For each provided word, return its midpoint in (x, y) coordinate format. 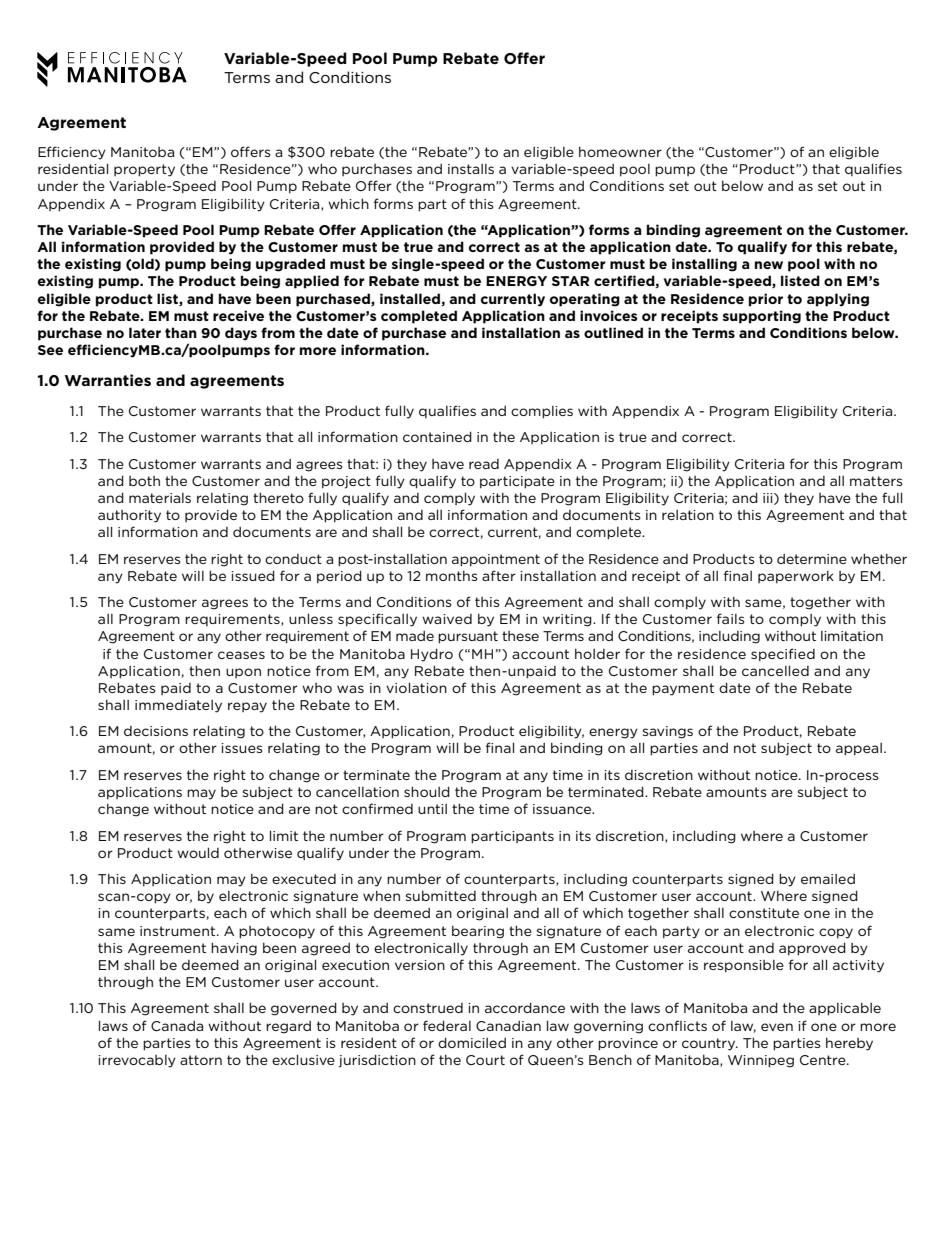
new (769, 265)
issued (253, 575)
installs (471, 169)
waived (447, 619)
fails (731, 618)
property (144, 170)
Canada (177, 1026)
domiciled (472, 1042)
